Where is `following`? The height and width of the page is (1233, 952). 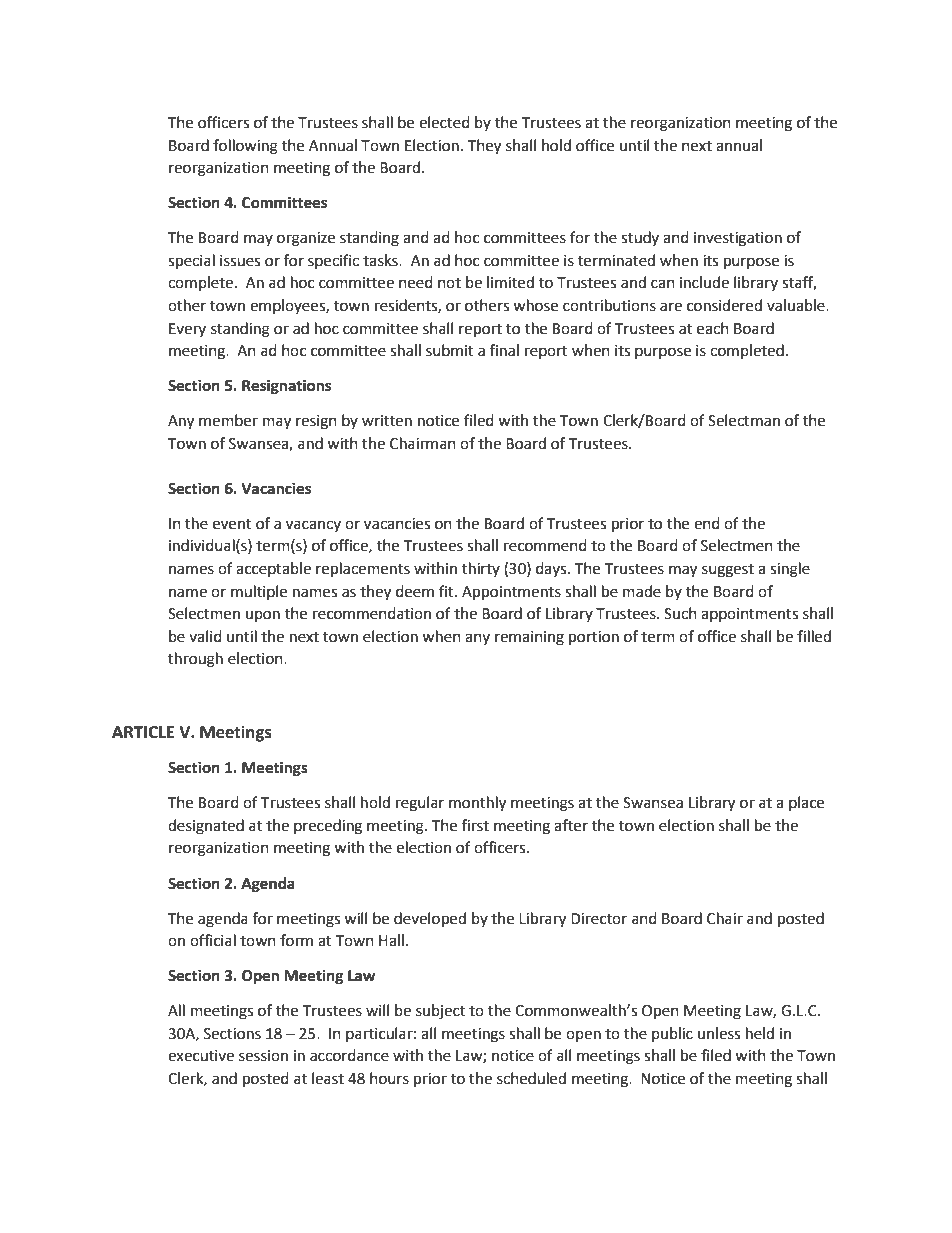
following is located at coordinates (245, 147).
